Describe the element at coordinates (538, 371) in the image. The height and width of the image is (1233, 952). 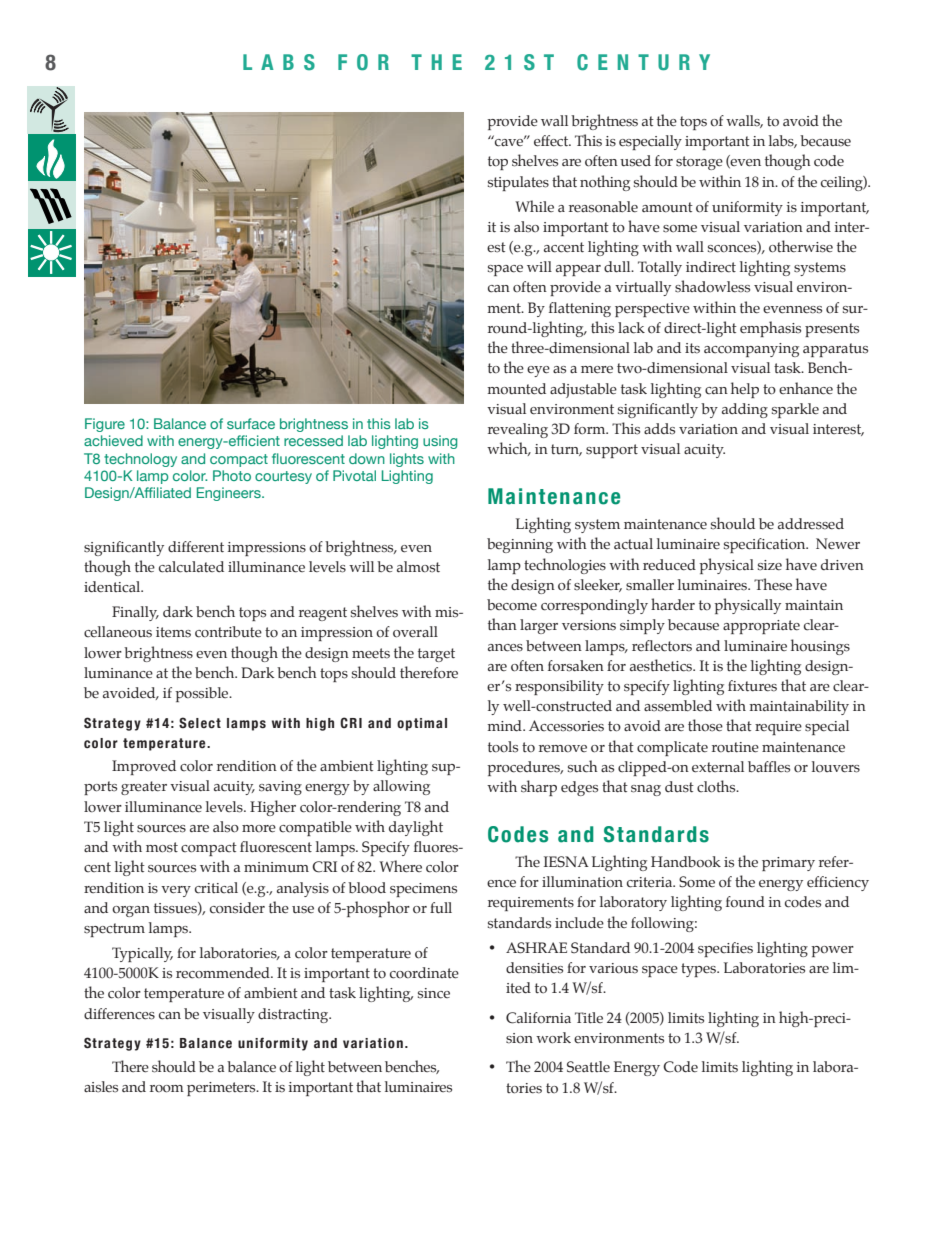
I see `eye` at that location.
